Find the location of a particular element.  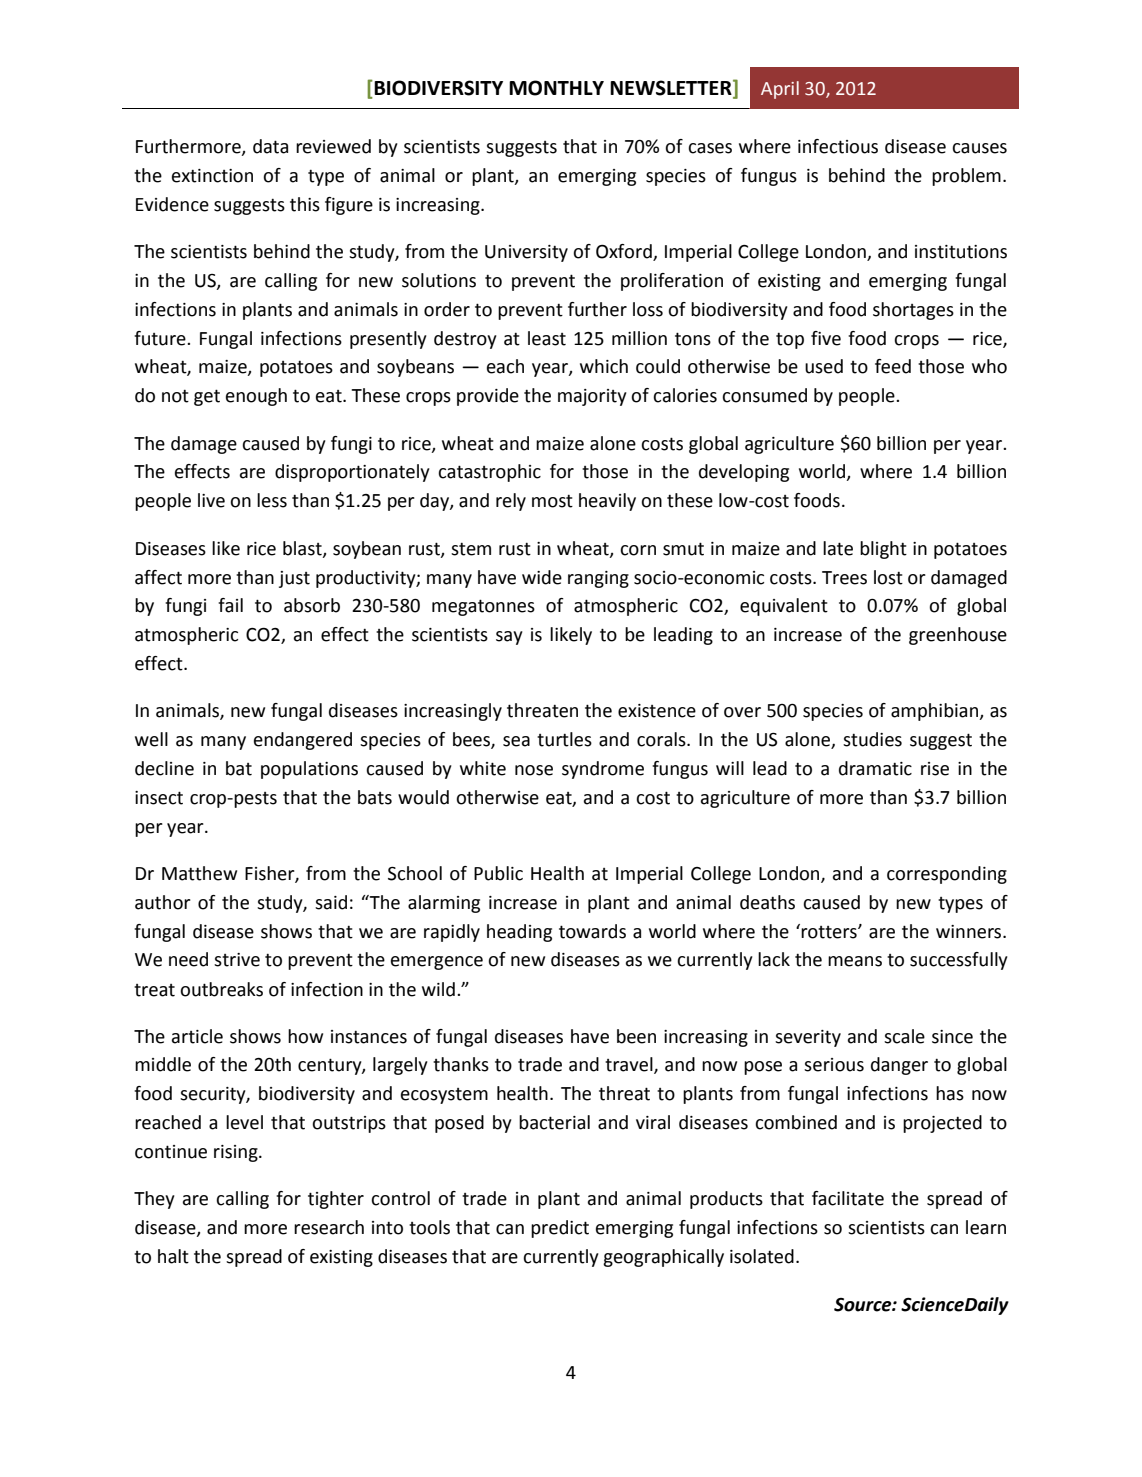

enough is located at coordinates (256, 397).
